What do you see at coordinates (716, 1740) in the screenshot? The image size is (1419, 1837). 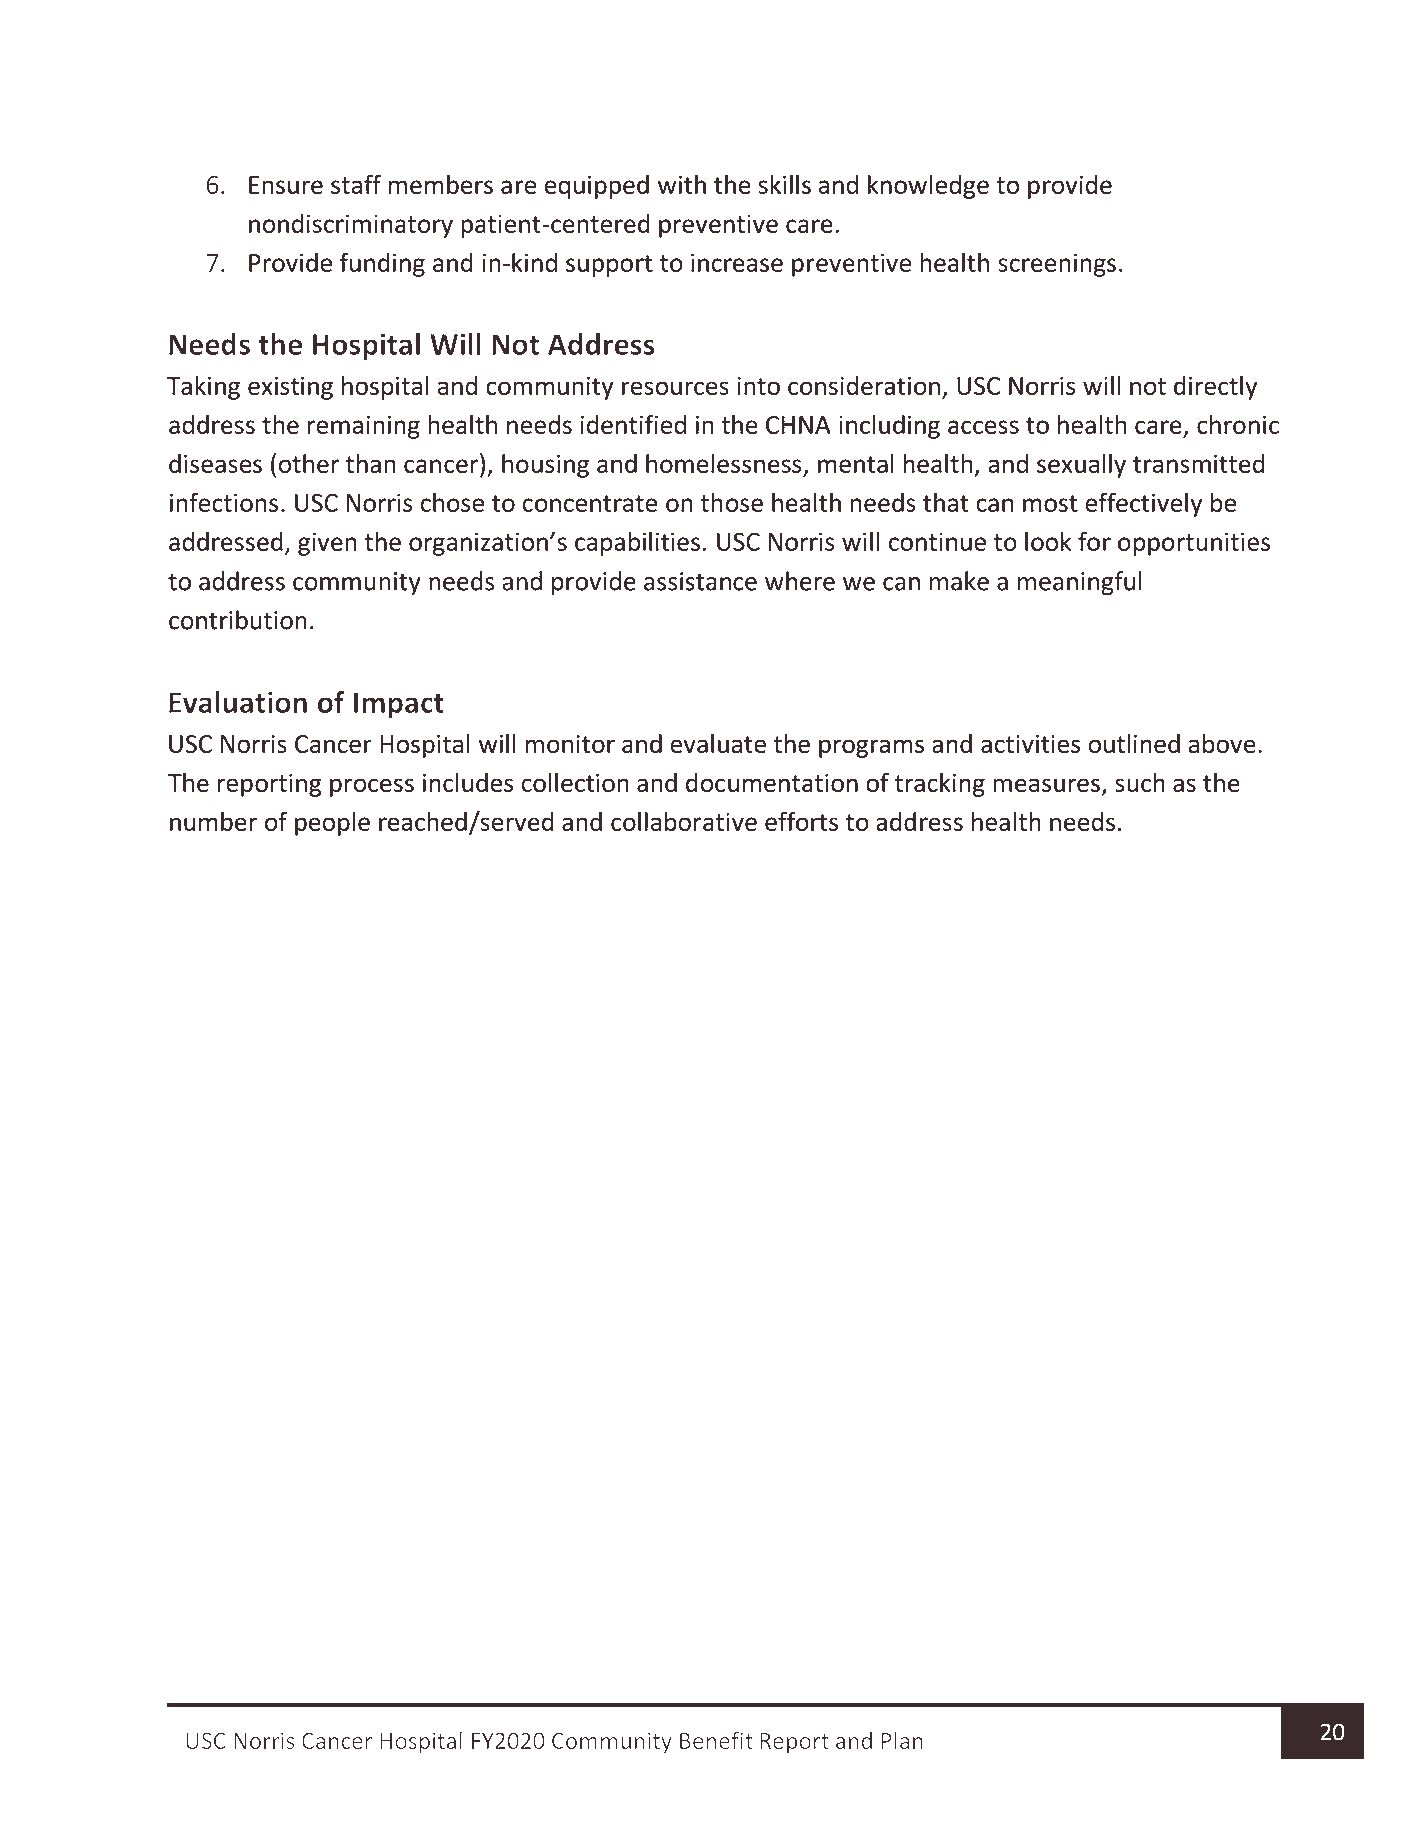 I see `Benefit` at bounding box center [716, 1740].
